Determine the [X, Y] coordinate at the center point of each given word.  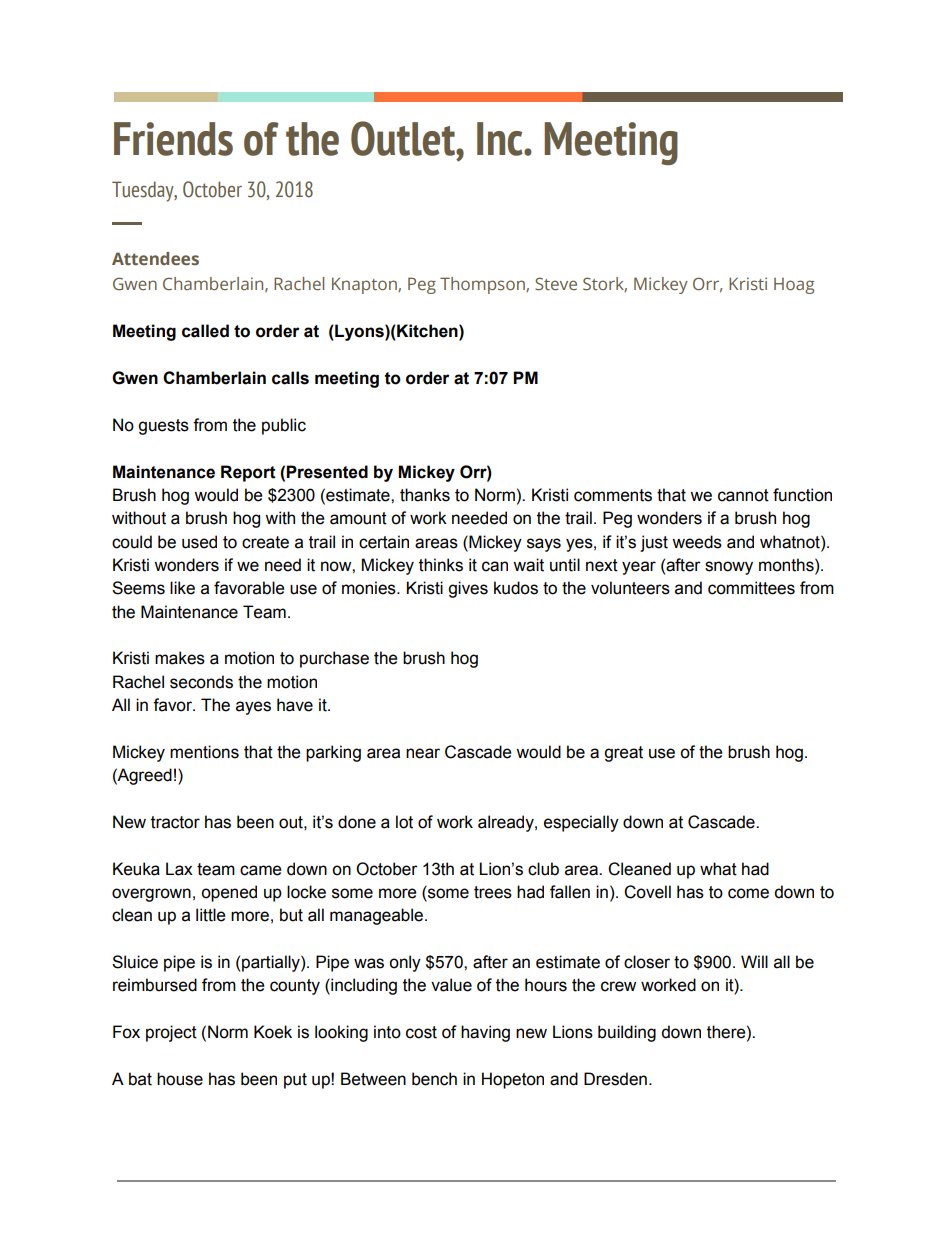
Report [248, 473]
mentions [204, 752]
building [627, 1033]
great [623, 754]
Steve [556, 283]
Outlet [404, 138]
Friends [173, 139]
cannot [743, 495]
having [485, 1033]
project [171, 1033]
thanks [425, 495]
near [423, 753]
